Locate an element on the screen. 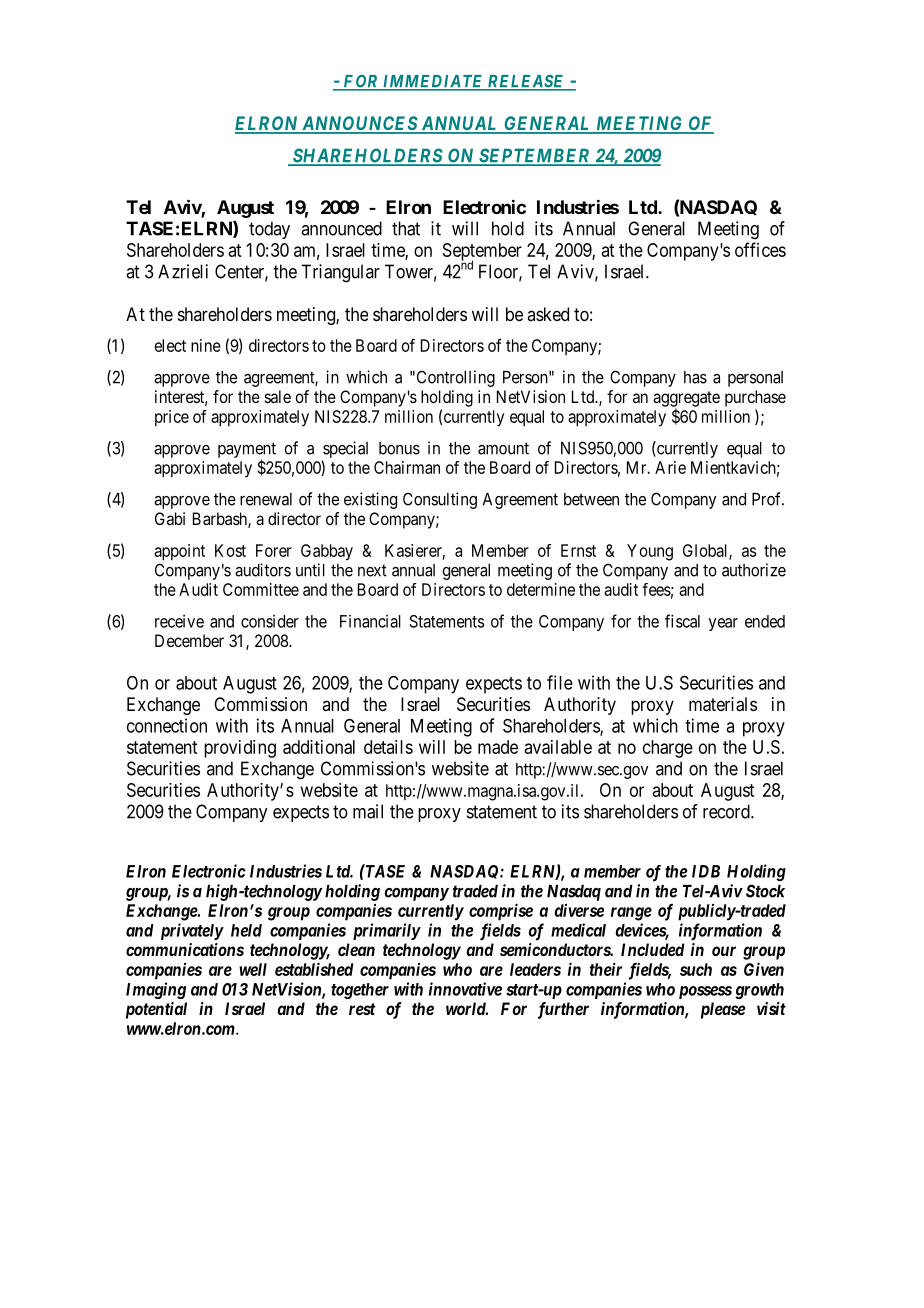 This screenshot has height=1308, width=924. Consulting is located at coordinates (440, 500).
